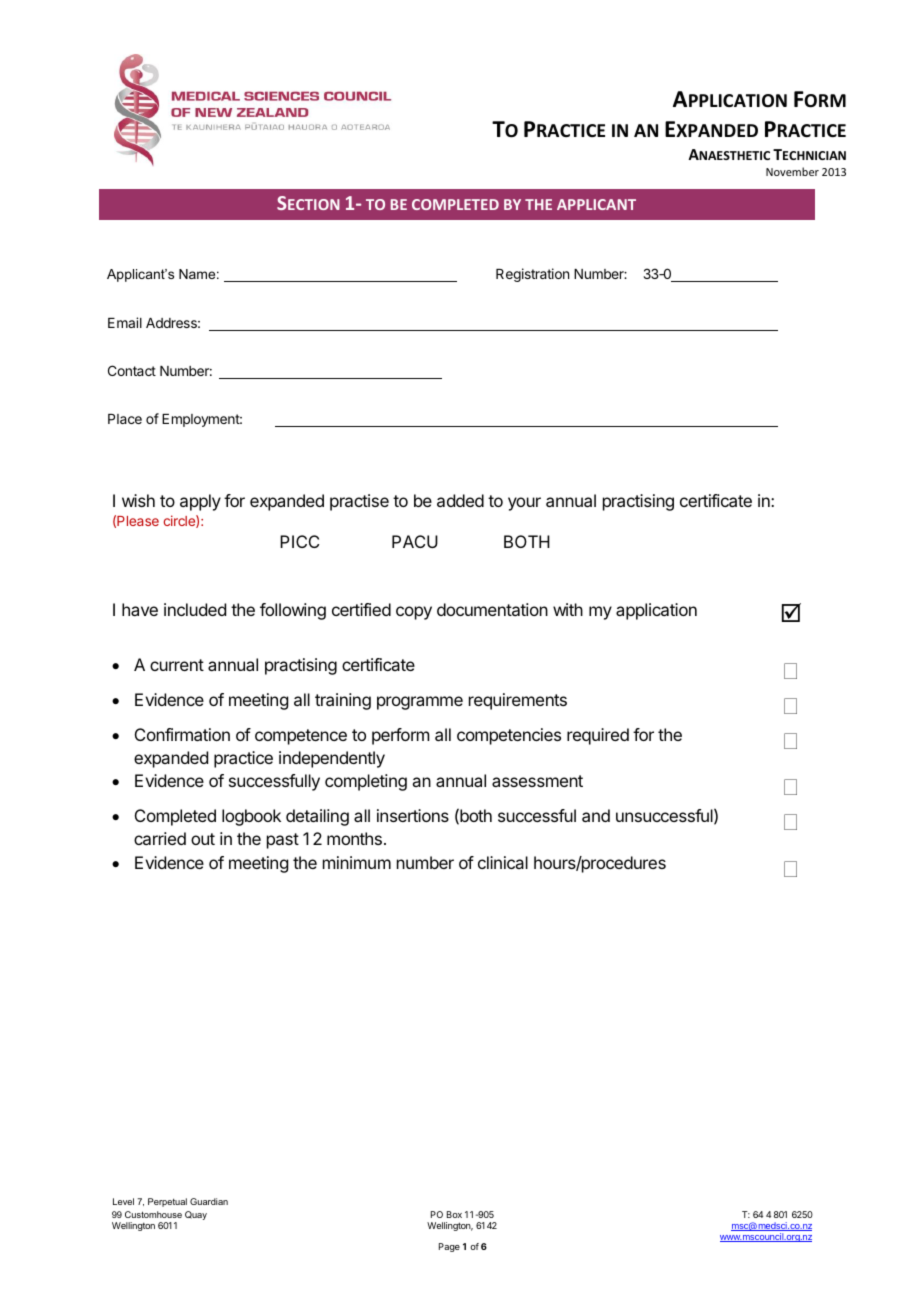  What do you see at coordinates (454, 1214) in the screenshot?
I see `Box` at bounding box center [454, 1214].
